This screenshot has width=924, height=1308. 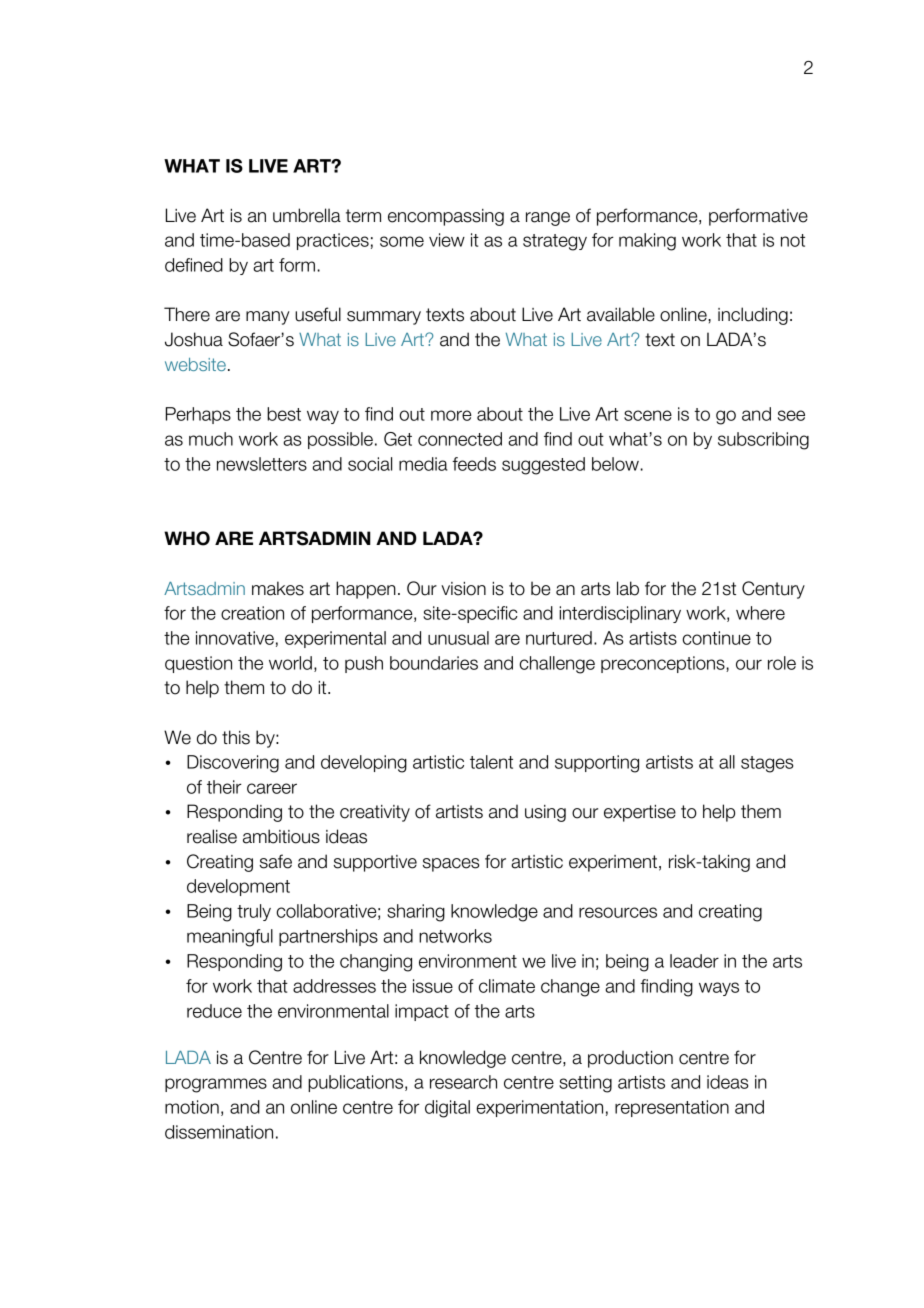 What do you see at coordinates (187, 538) in the screenshot?
I see `WHO` at bounding box center [187, 538].
